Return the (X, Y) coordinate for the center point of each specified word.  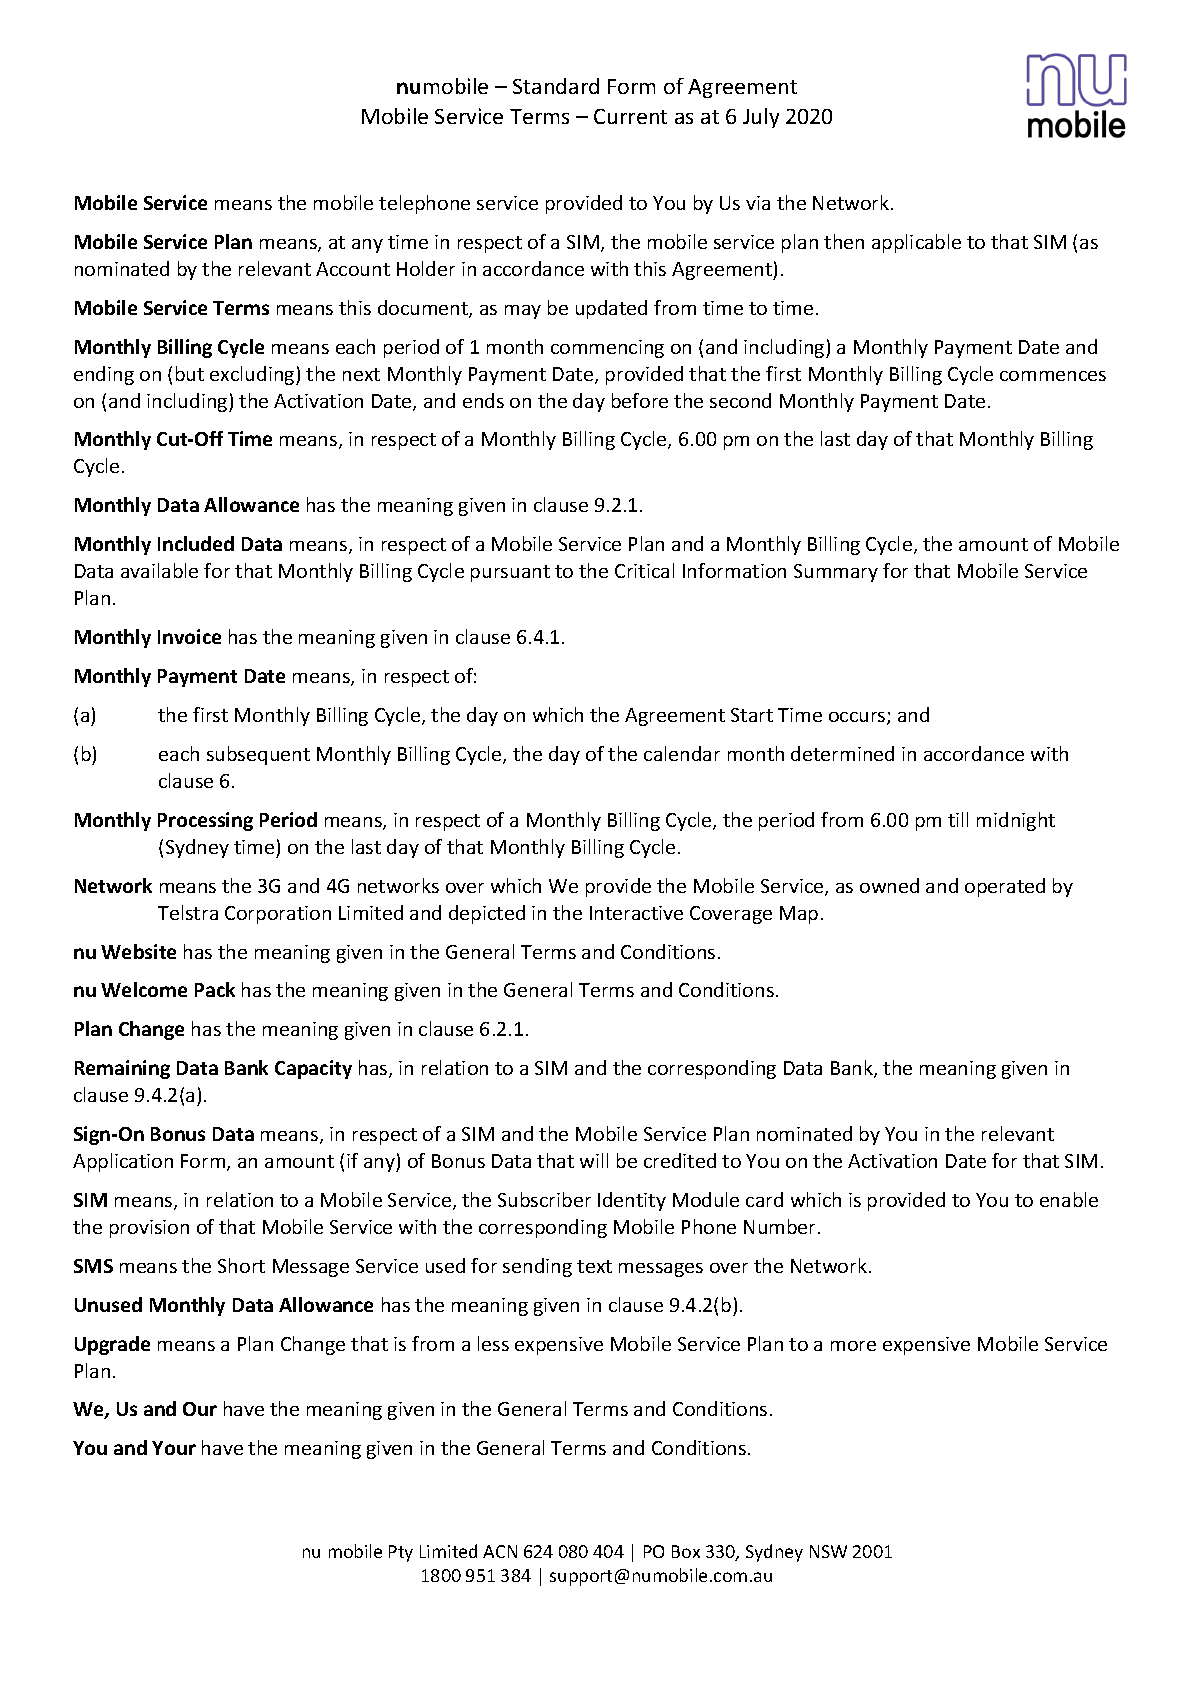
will (594, 1160)
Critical (644, 570)
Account (353, 269)
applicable (916, 243)
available (159, 570)
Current (630, 116)
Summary (836, 573)
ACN (500, 1551)
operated (1005, 887)
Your (174, 1448)
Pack (215, 989)
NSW (828, 1551)
